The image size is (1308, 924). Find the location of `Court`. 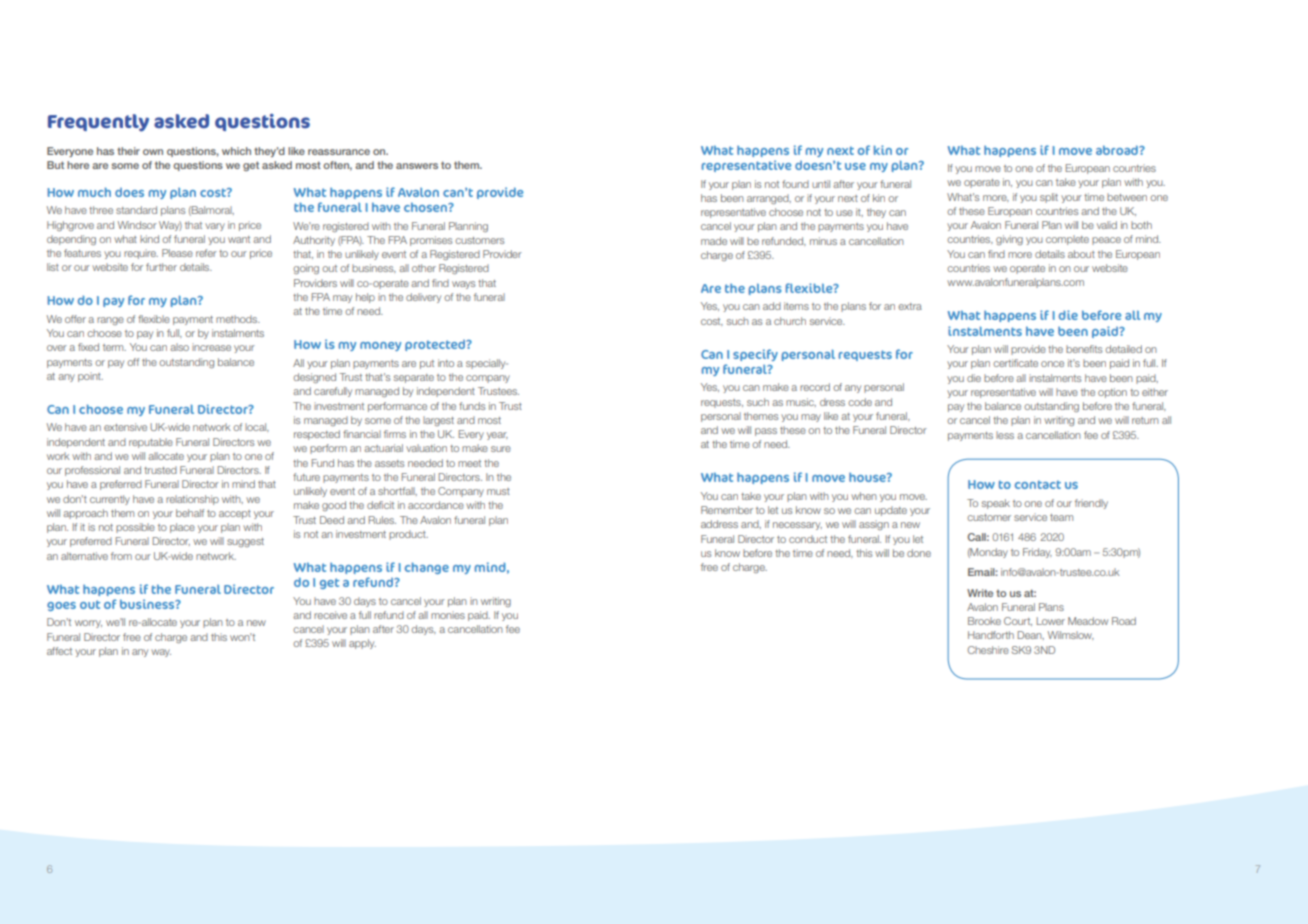

Court is located at coordinates (1018, 621).
